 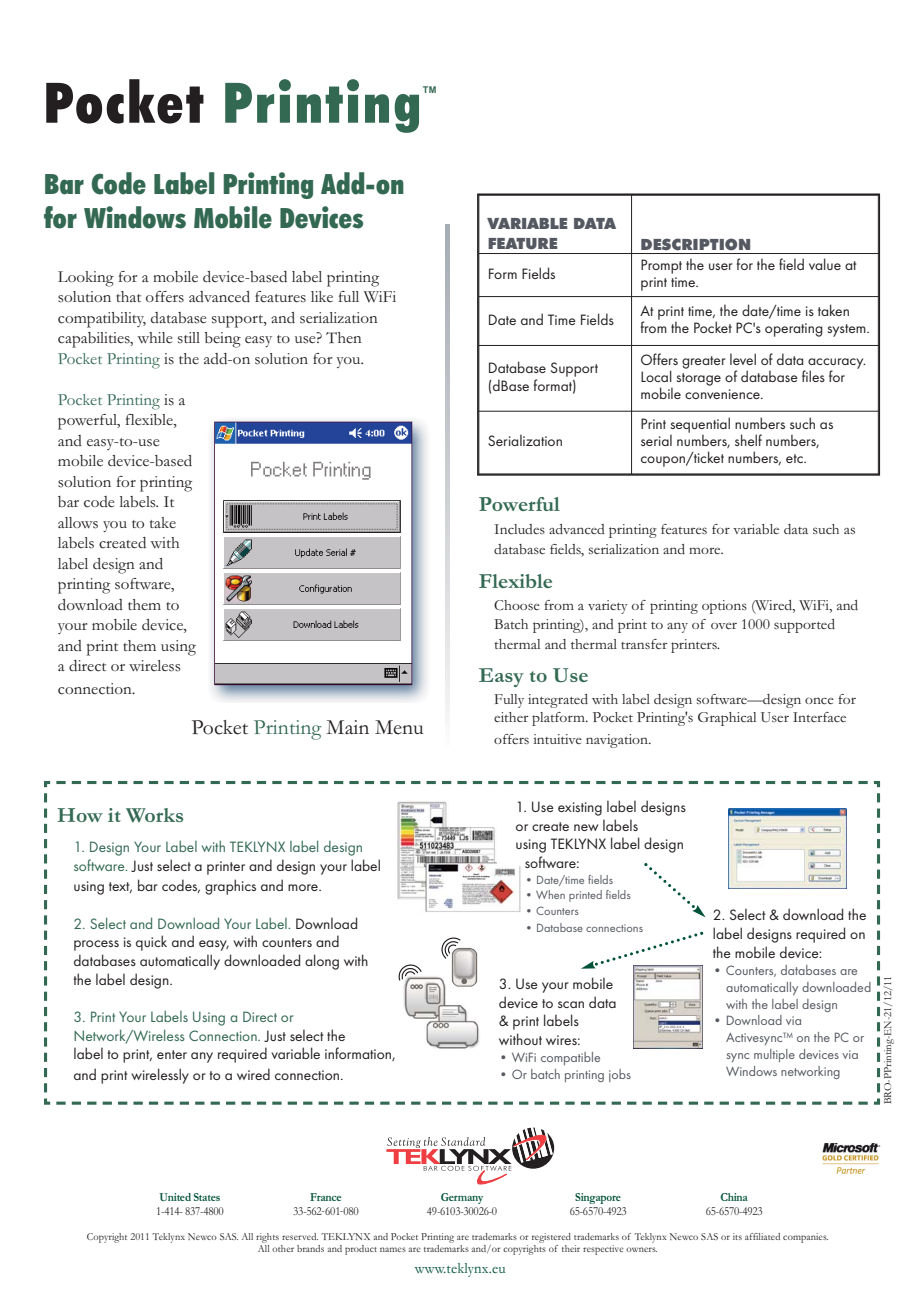 I want to click on allows, so click(x=78, y=523).
